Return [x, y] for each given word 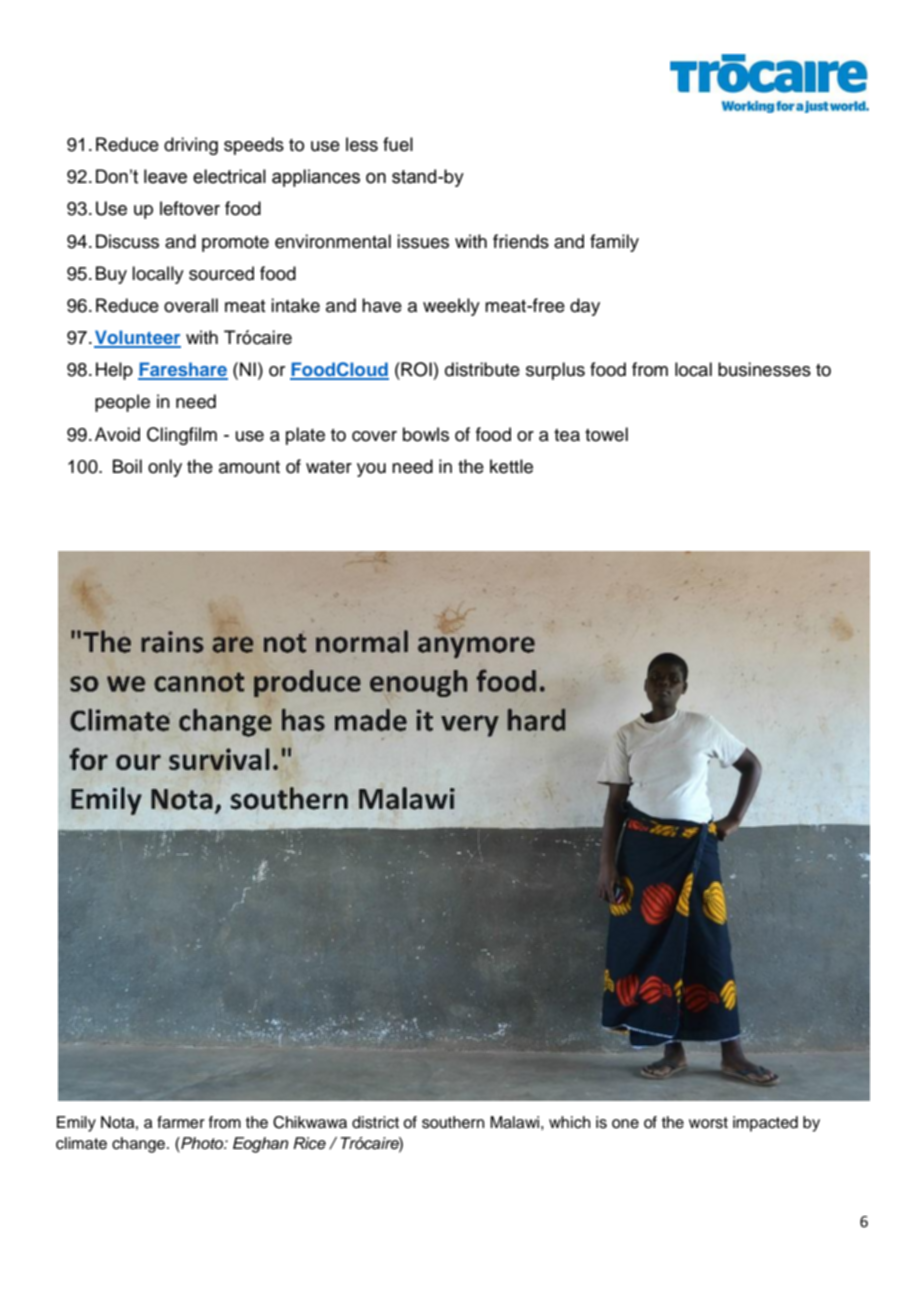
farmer [181, 1122]
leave [165, 176]
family [614, 243]
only [165, 468]
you [371, 470]
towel [606, 434]
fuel [398, 144]
